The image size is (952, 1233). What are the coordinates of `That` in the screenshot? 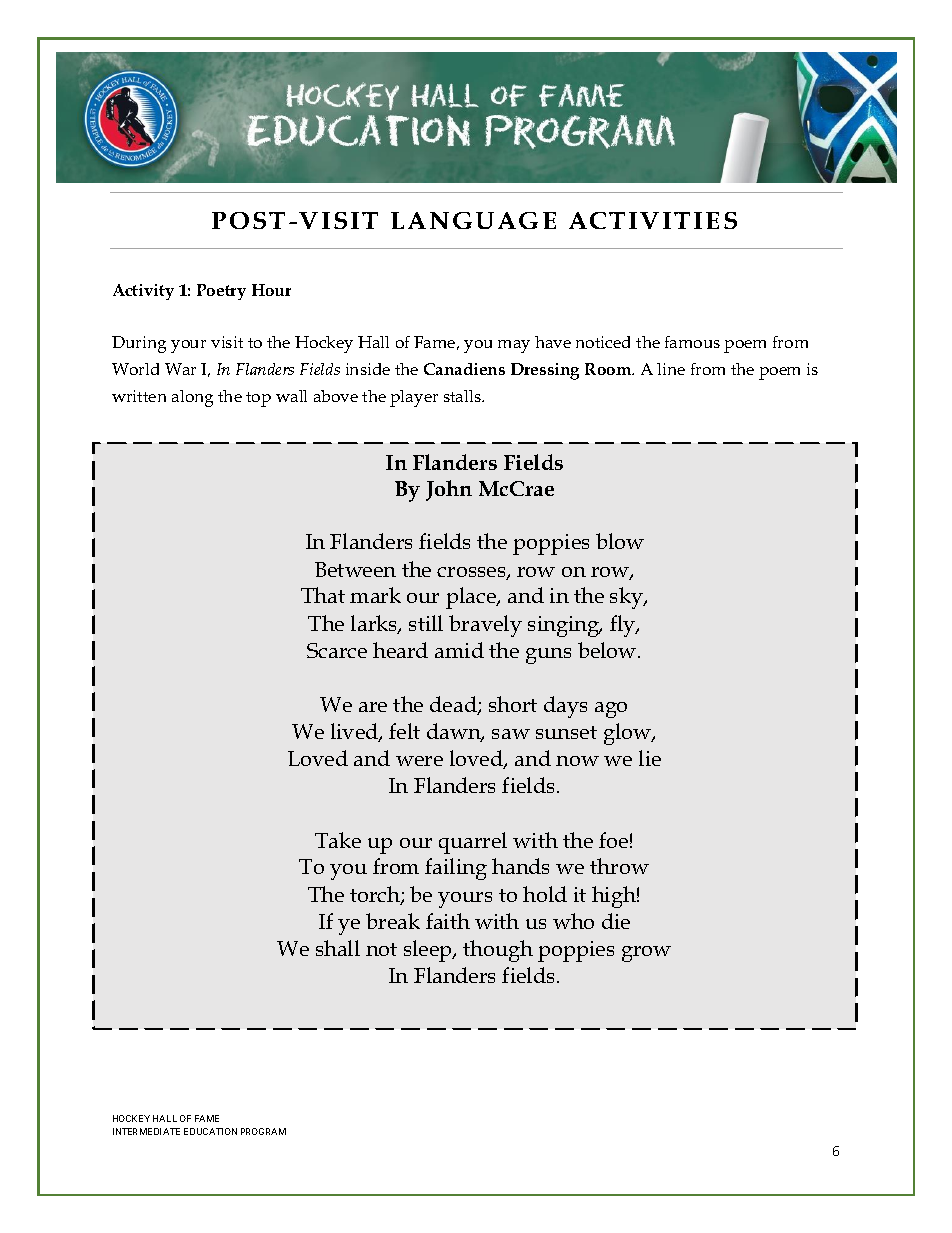 It's located at (323, 595).
